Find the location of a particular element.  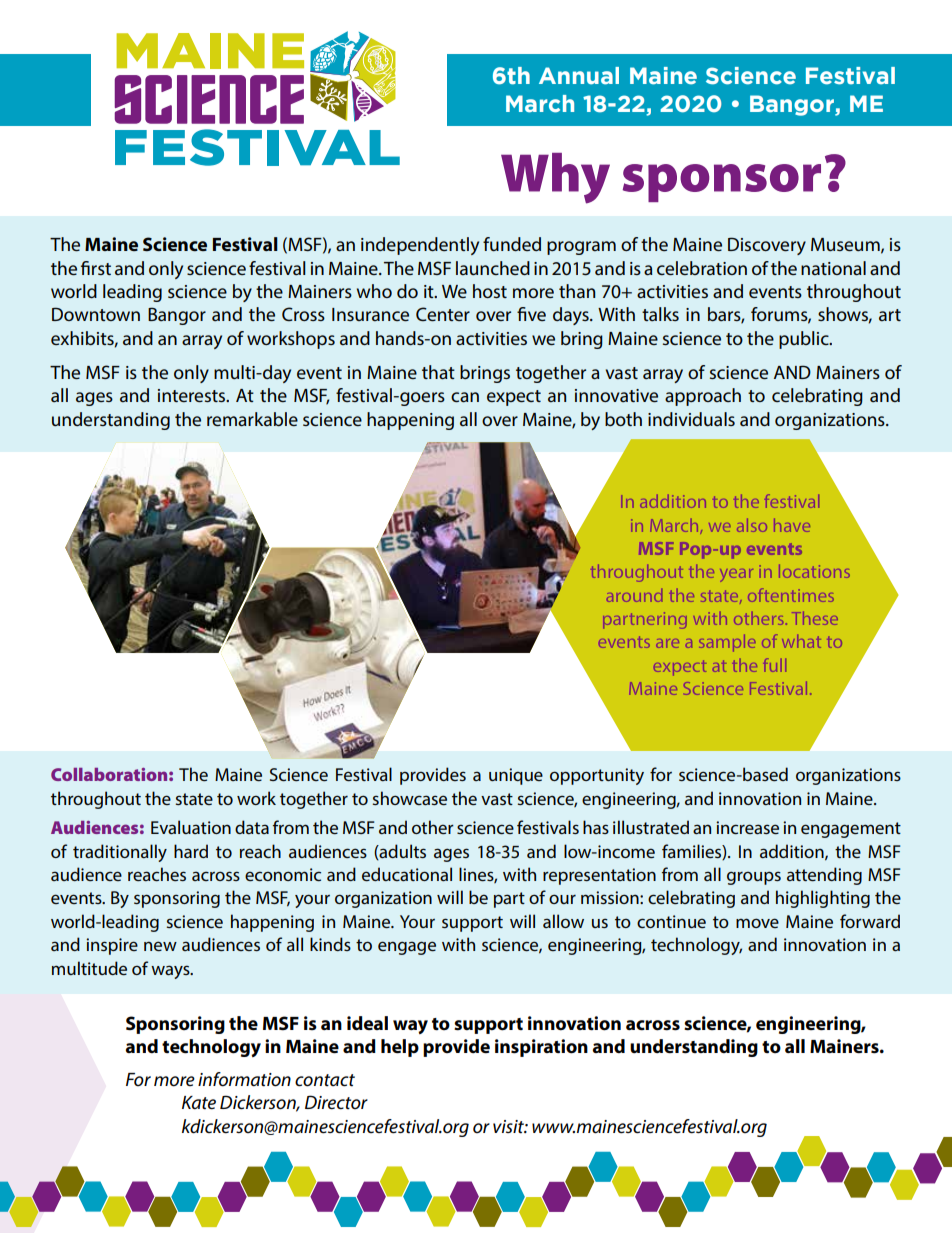

Why is located at coordinates (555, 178).
